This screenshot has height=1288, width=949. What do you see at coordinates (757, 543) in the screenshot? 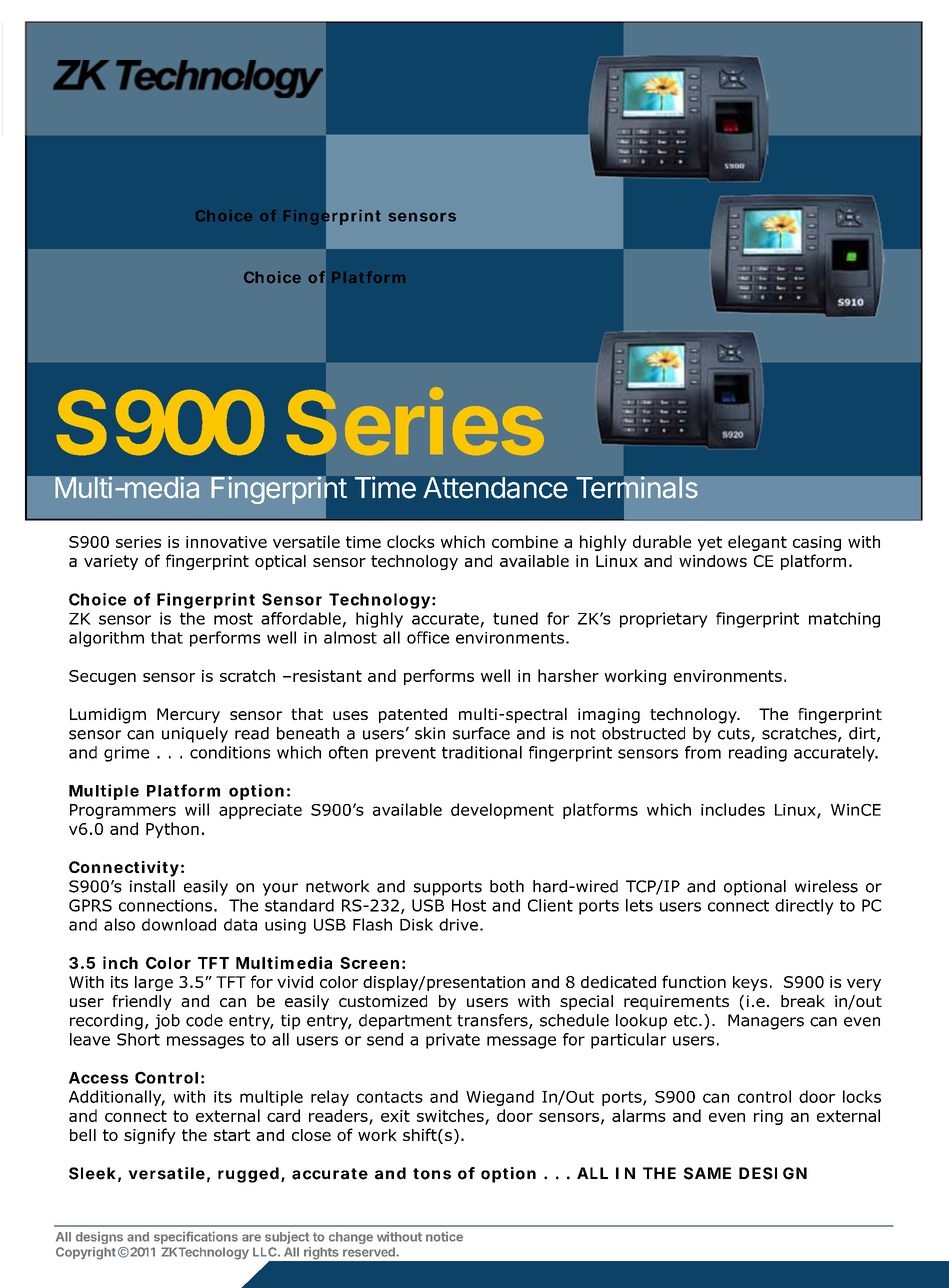
I see `elegant` at bounding box center [757, 543].
